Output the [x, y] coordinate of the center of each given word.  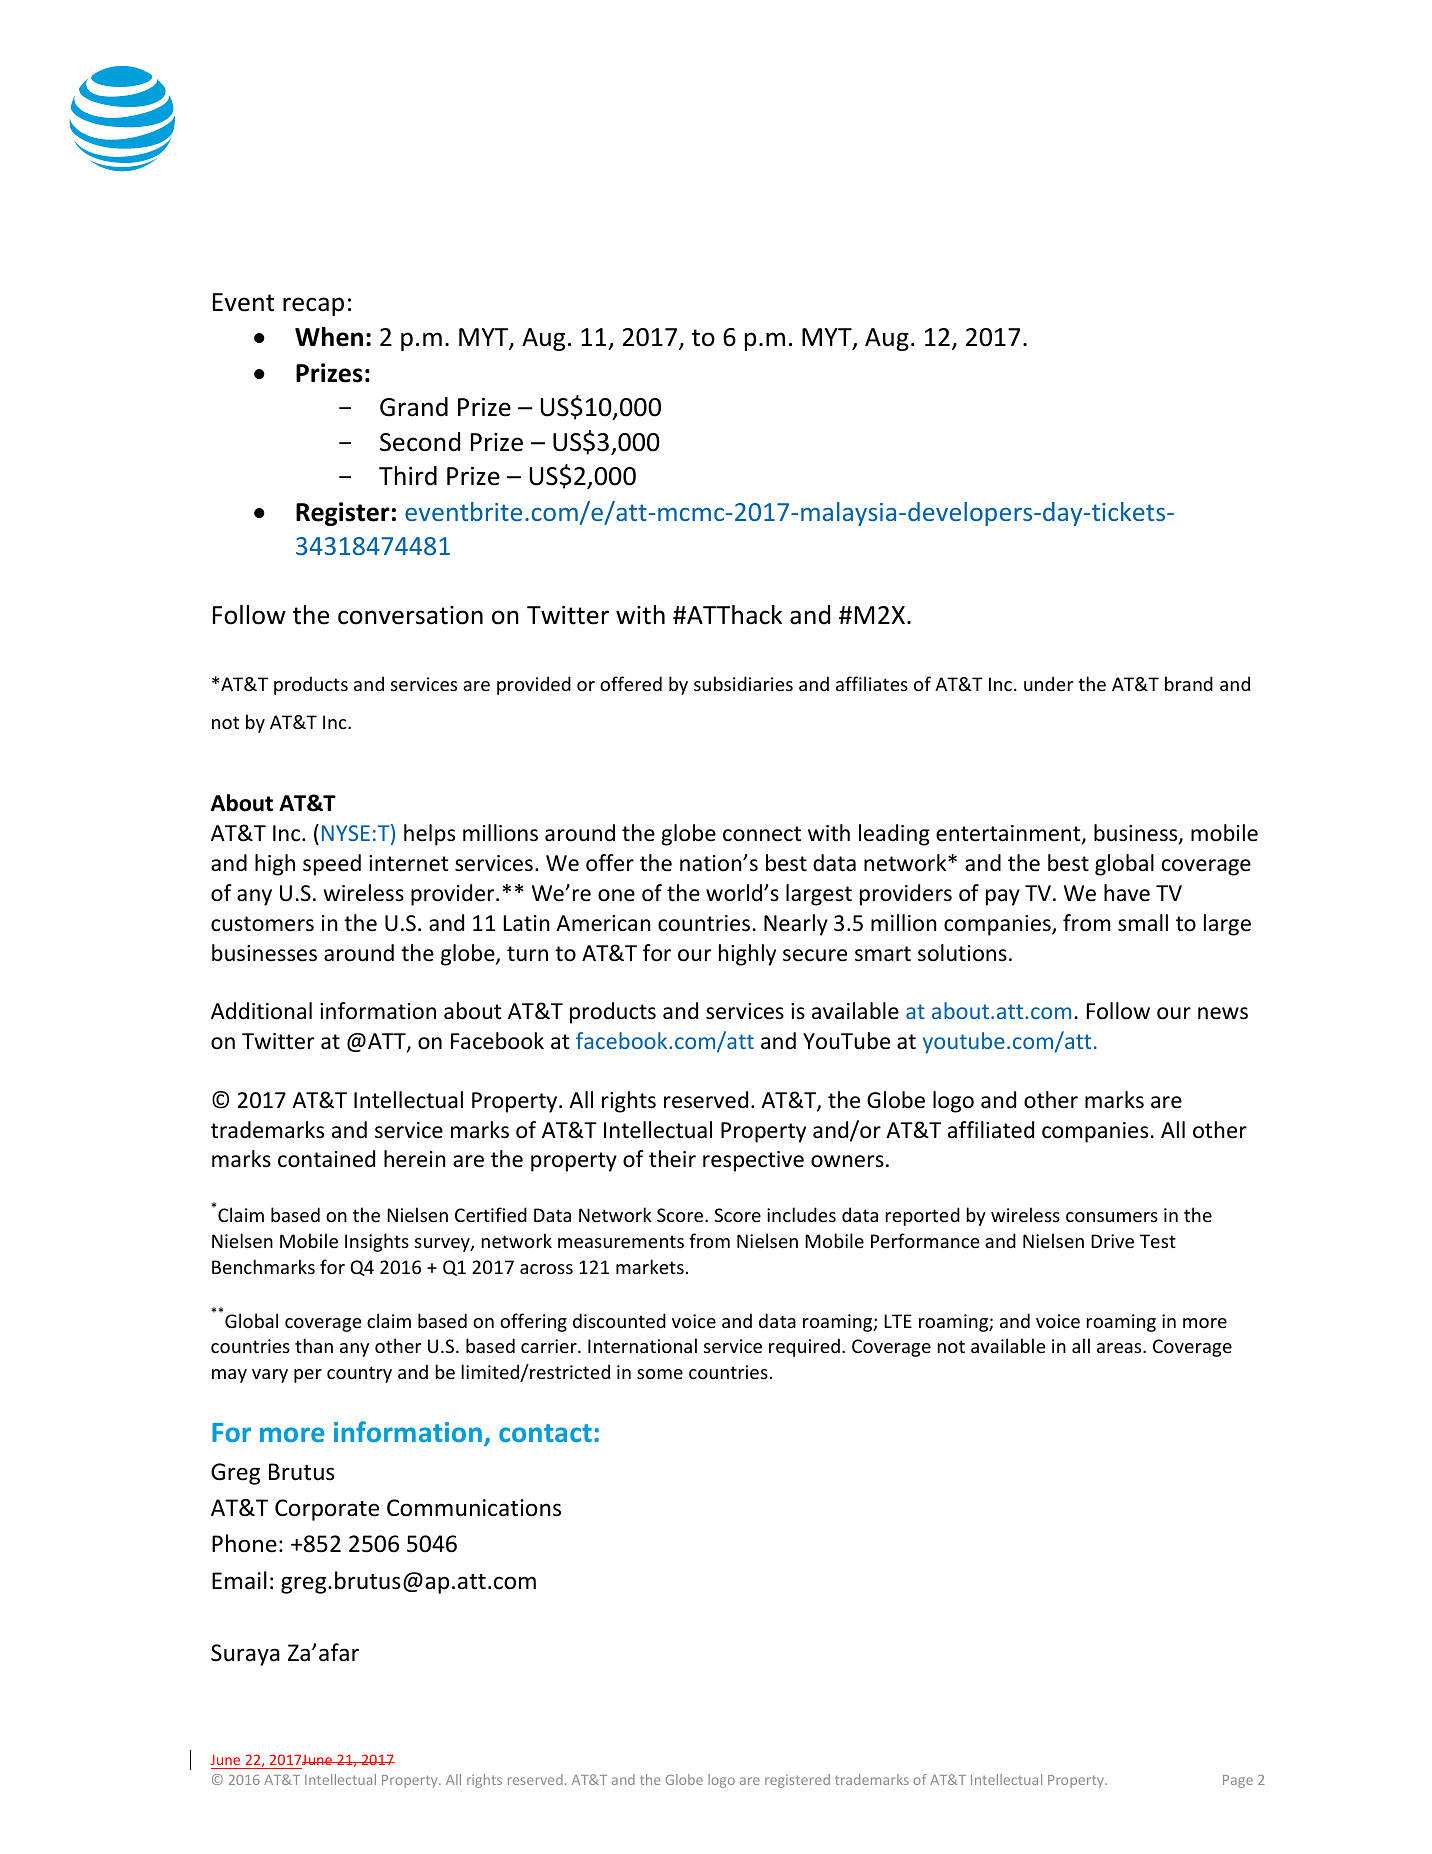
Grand [414, 407]
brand [1189, 683]
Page [1238, 1781]
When [329, 337]
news [1223, 1013]
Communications [474, 1508]
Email [239, 1580]
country [359, 1374]
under [1048, 683]
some [660, 1374]
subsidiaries [743, 683]
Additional [261, 1011]
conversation [410, 615]
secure [815, 955]
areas [1120, 1348]
